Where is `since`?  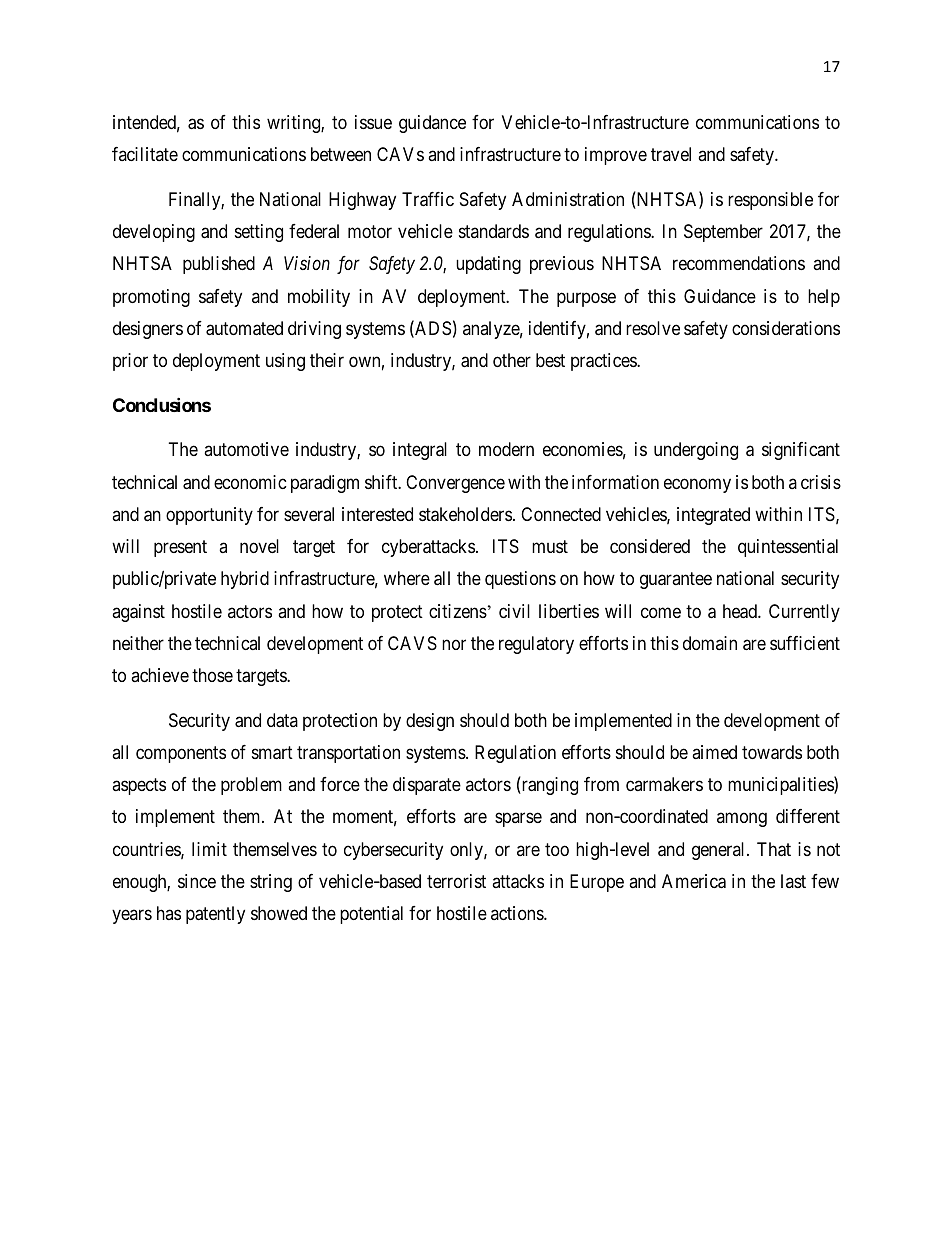 since is located at coordinates (197, 881).
